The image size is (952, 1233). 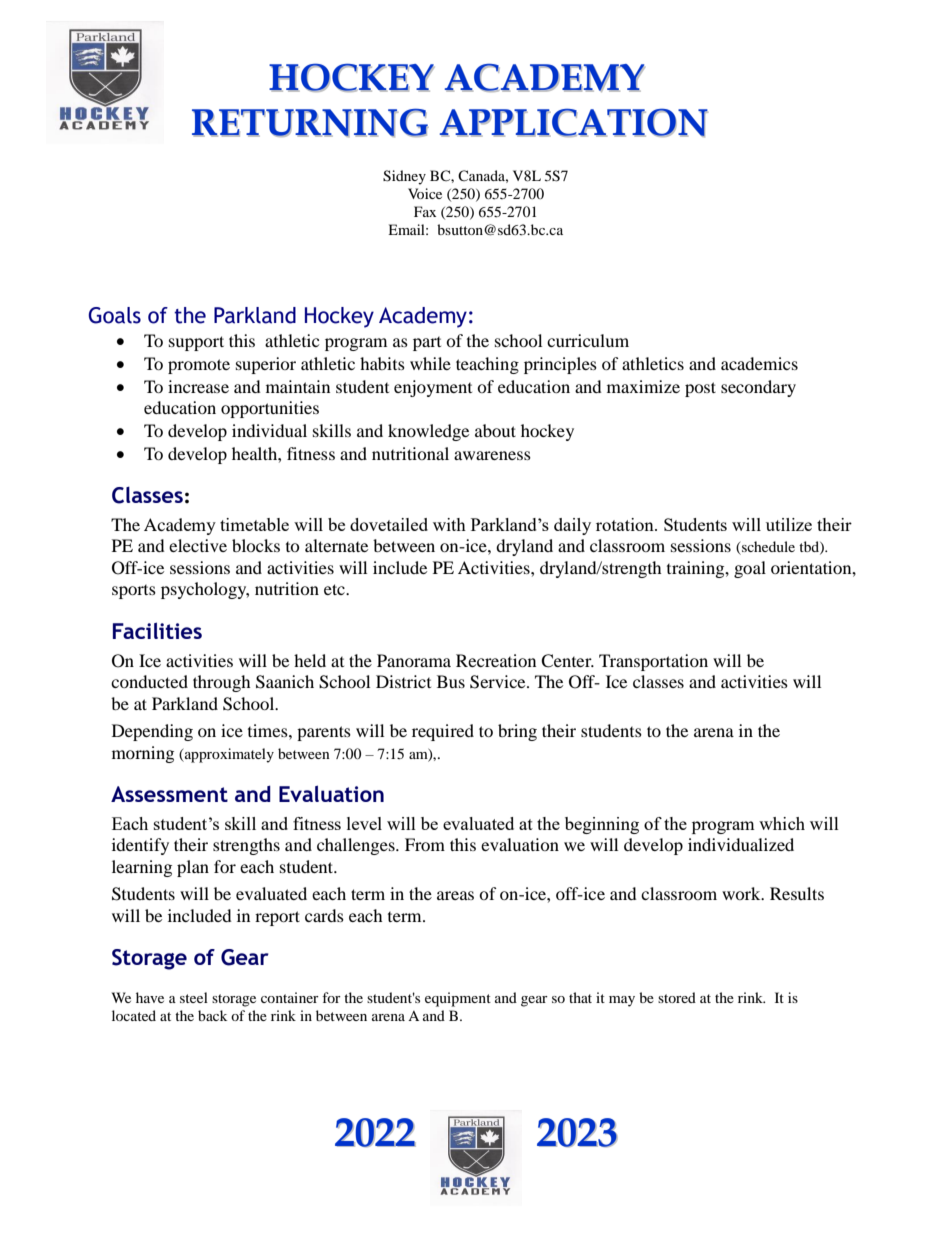 I want to click on Sidney, so click(x=404, y=177).
